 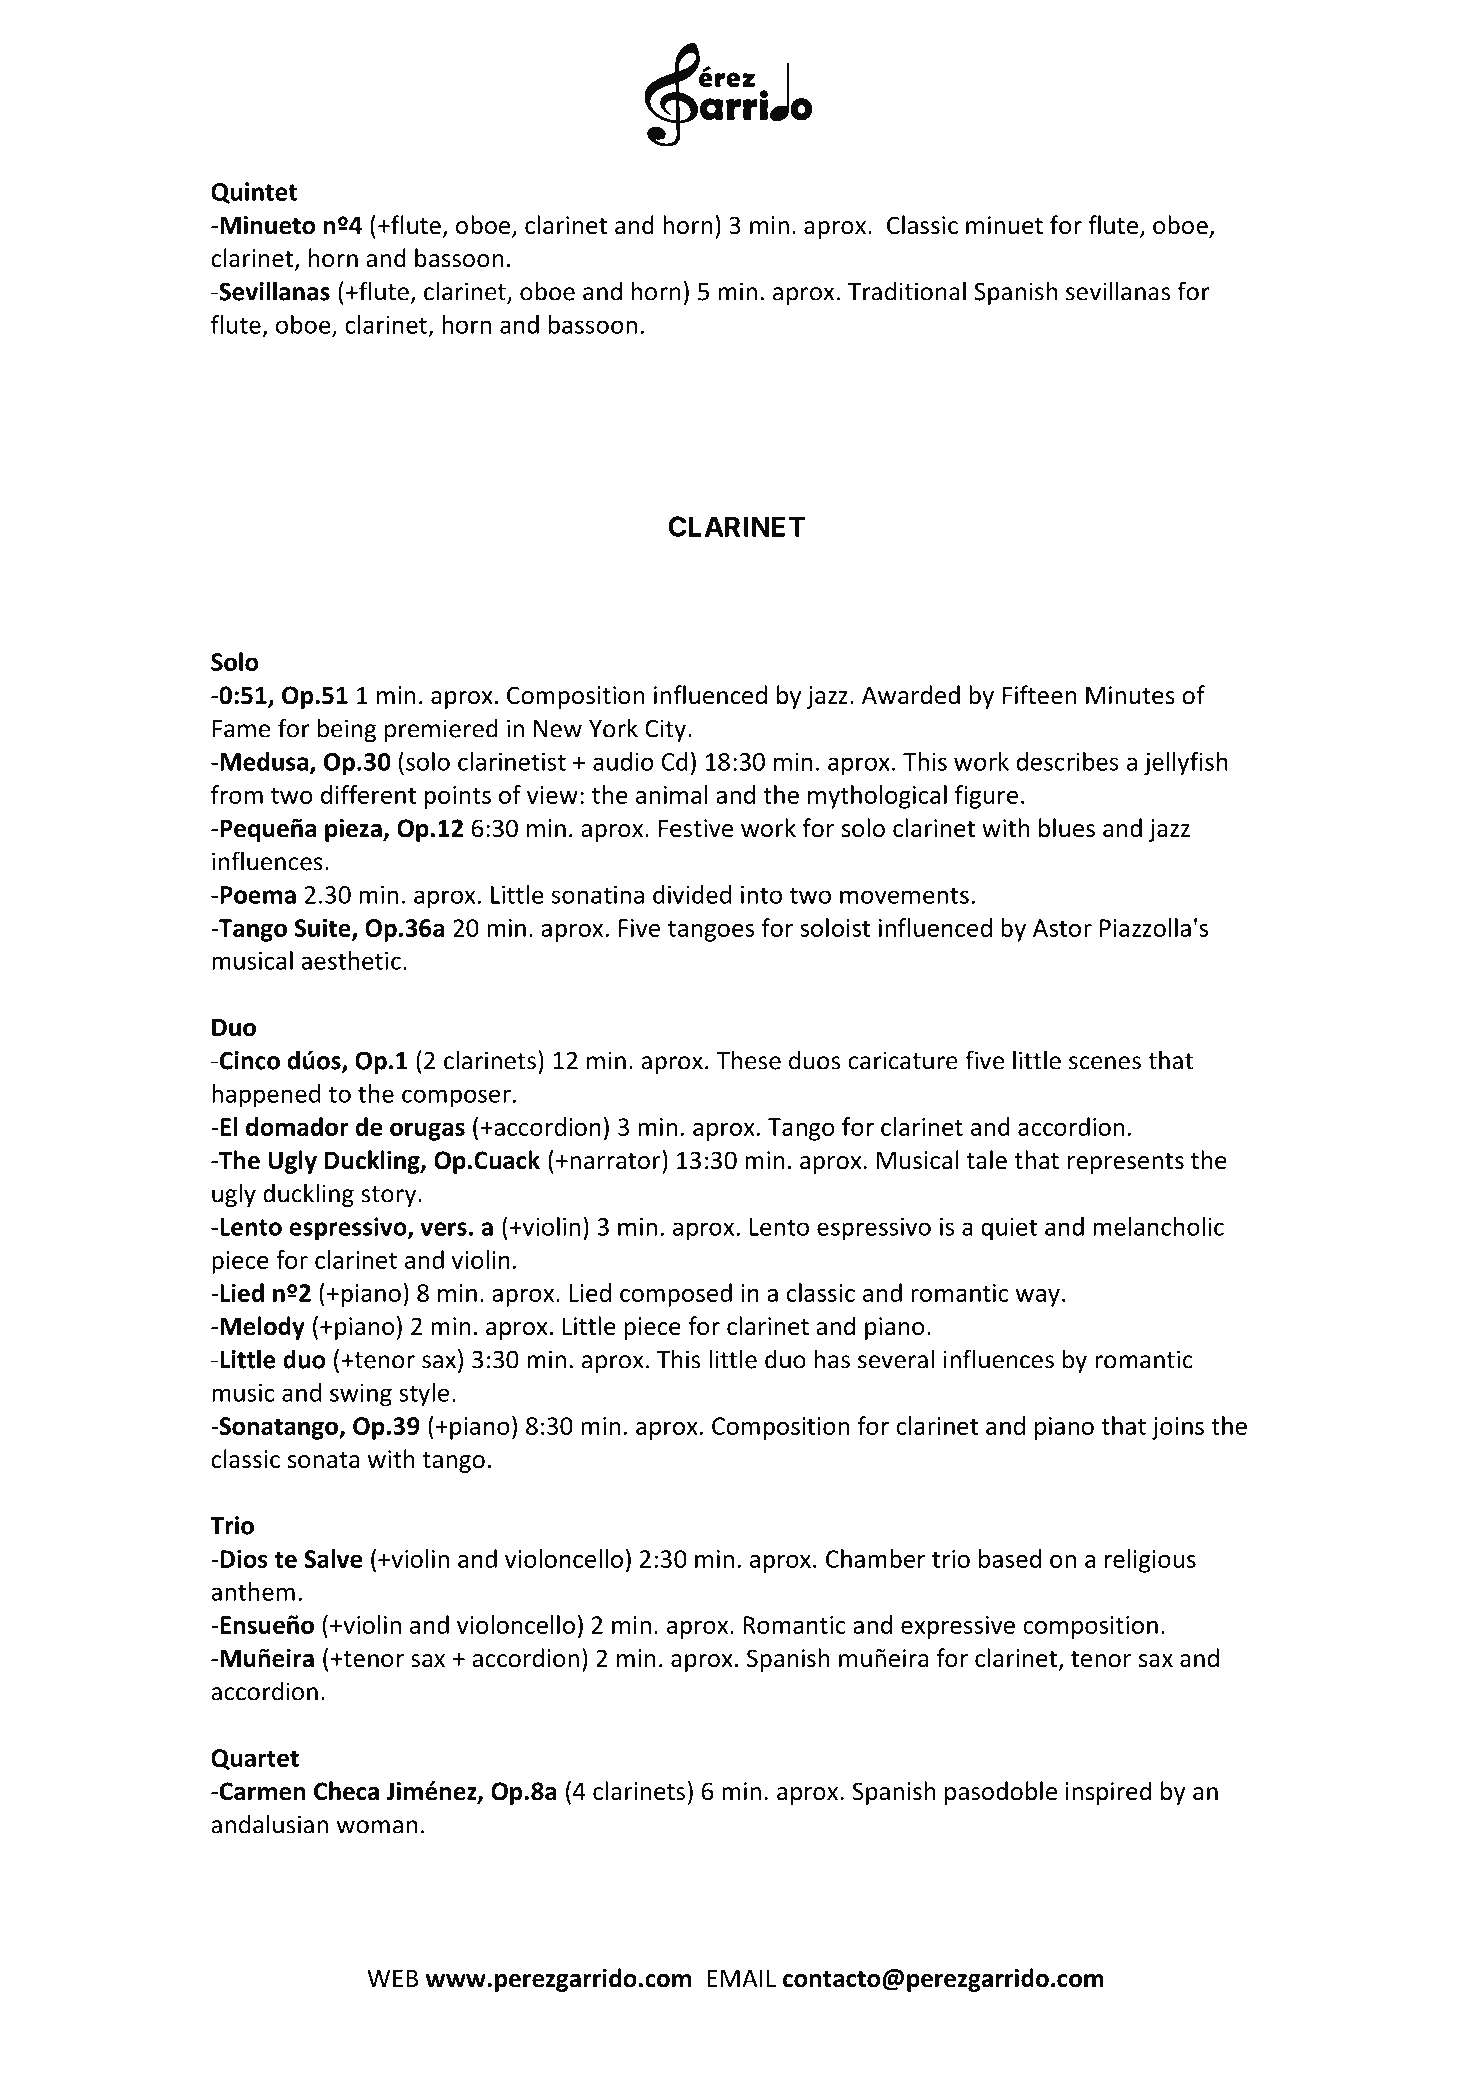 I want to click on Fifteen, so click(x=1039, y=695).
